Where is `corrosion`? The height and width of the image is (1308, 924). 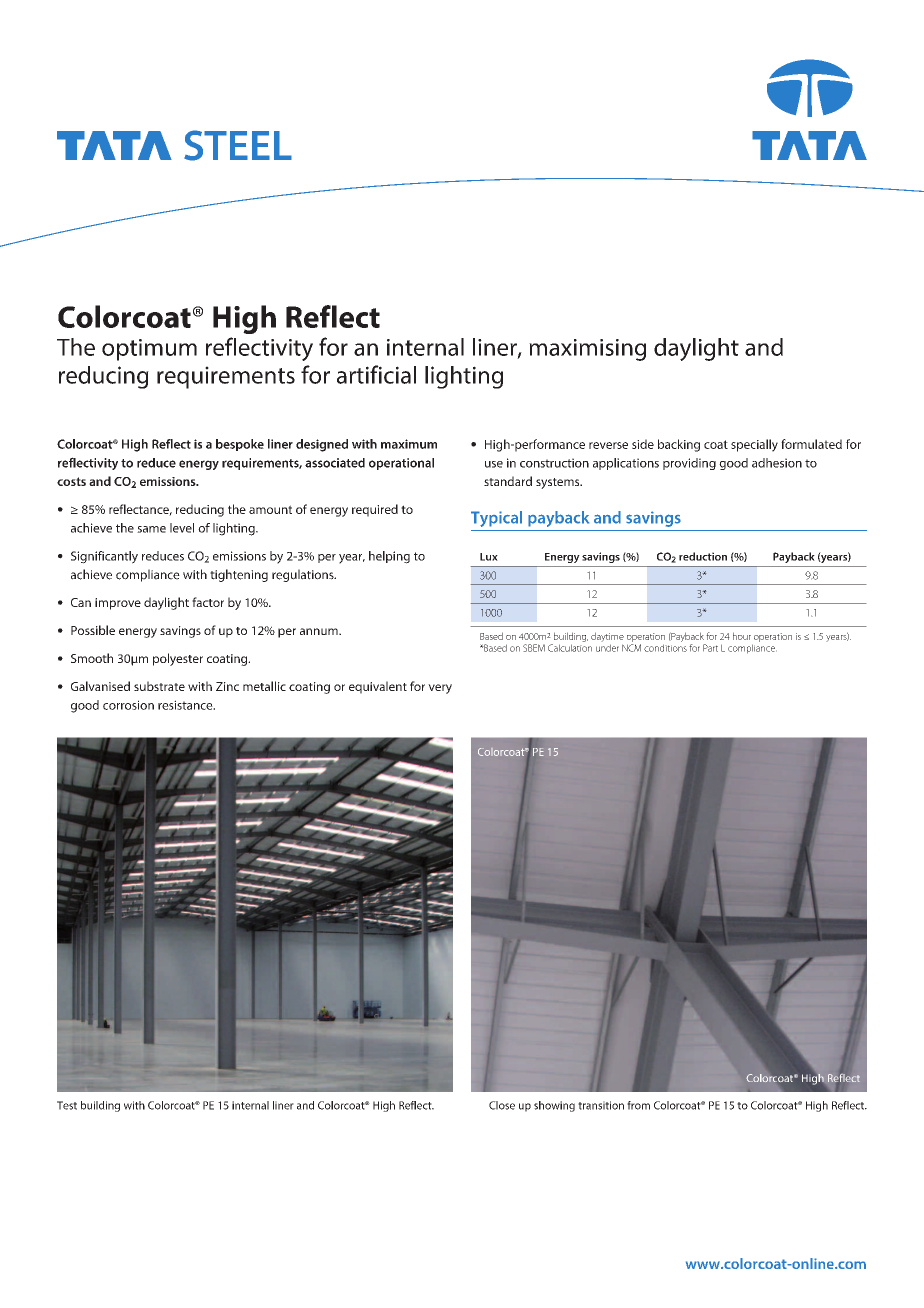 corrosion is located at coordinates (128, 705).
